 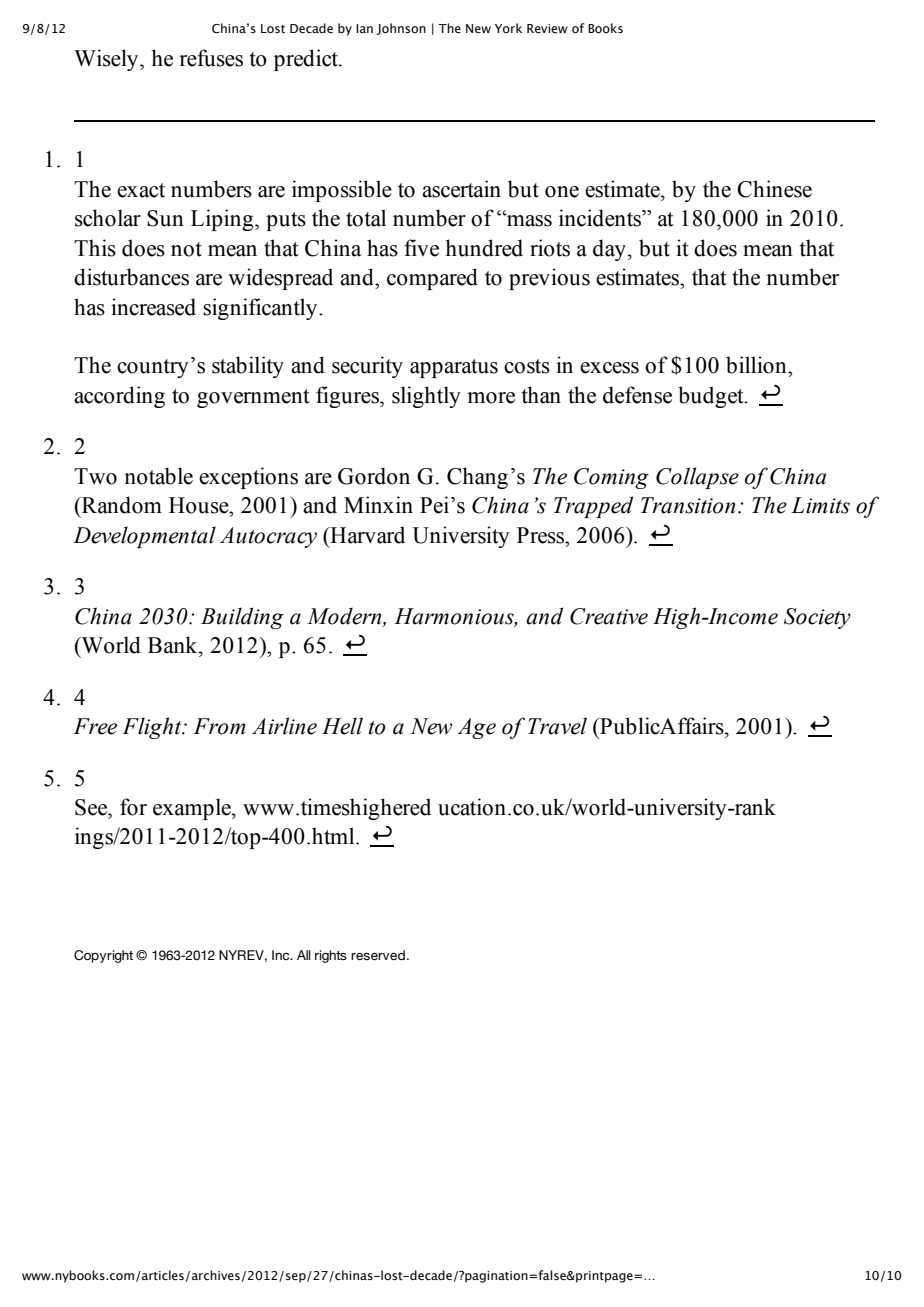 I want to click on reserved, so click(x=378, y=955).
